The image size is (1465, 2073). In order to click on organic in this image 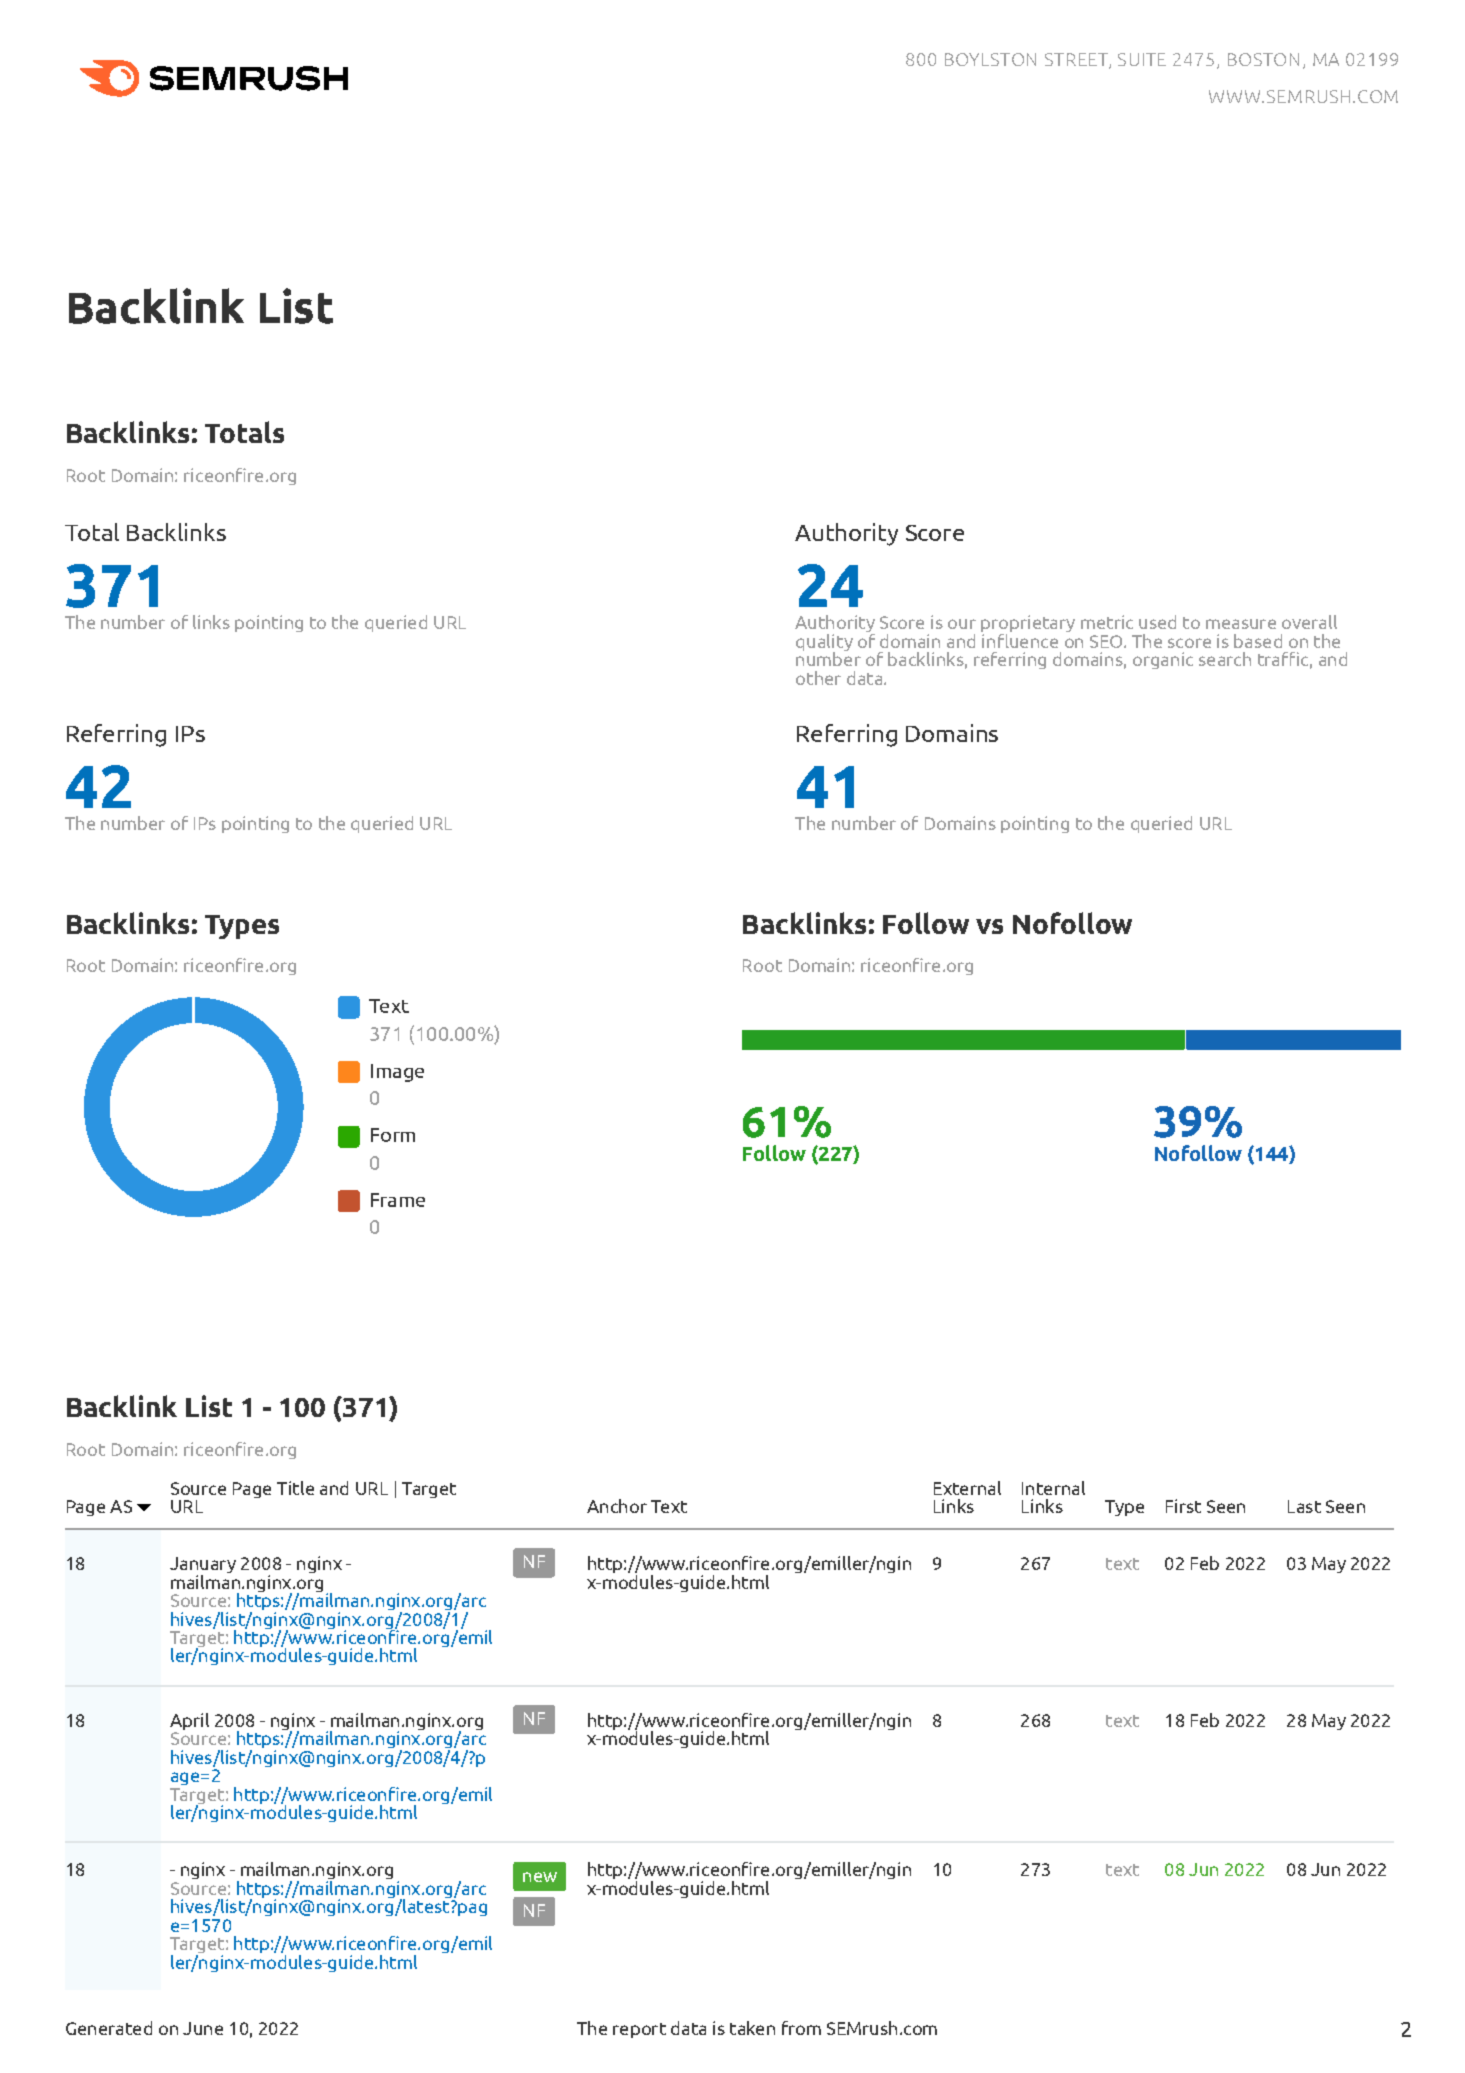, I will do `click(1163, 660)`.
